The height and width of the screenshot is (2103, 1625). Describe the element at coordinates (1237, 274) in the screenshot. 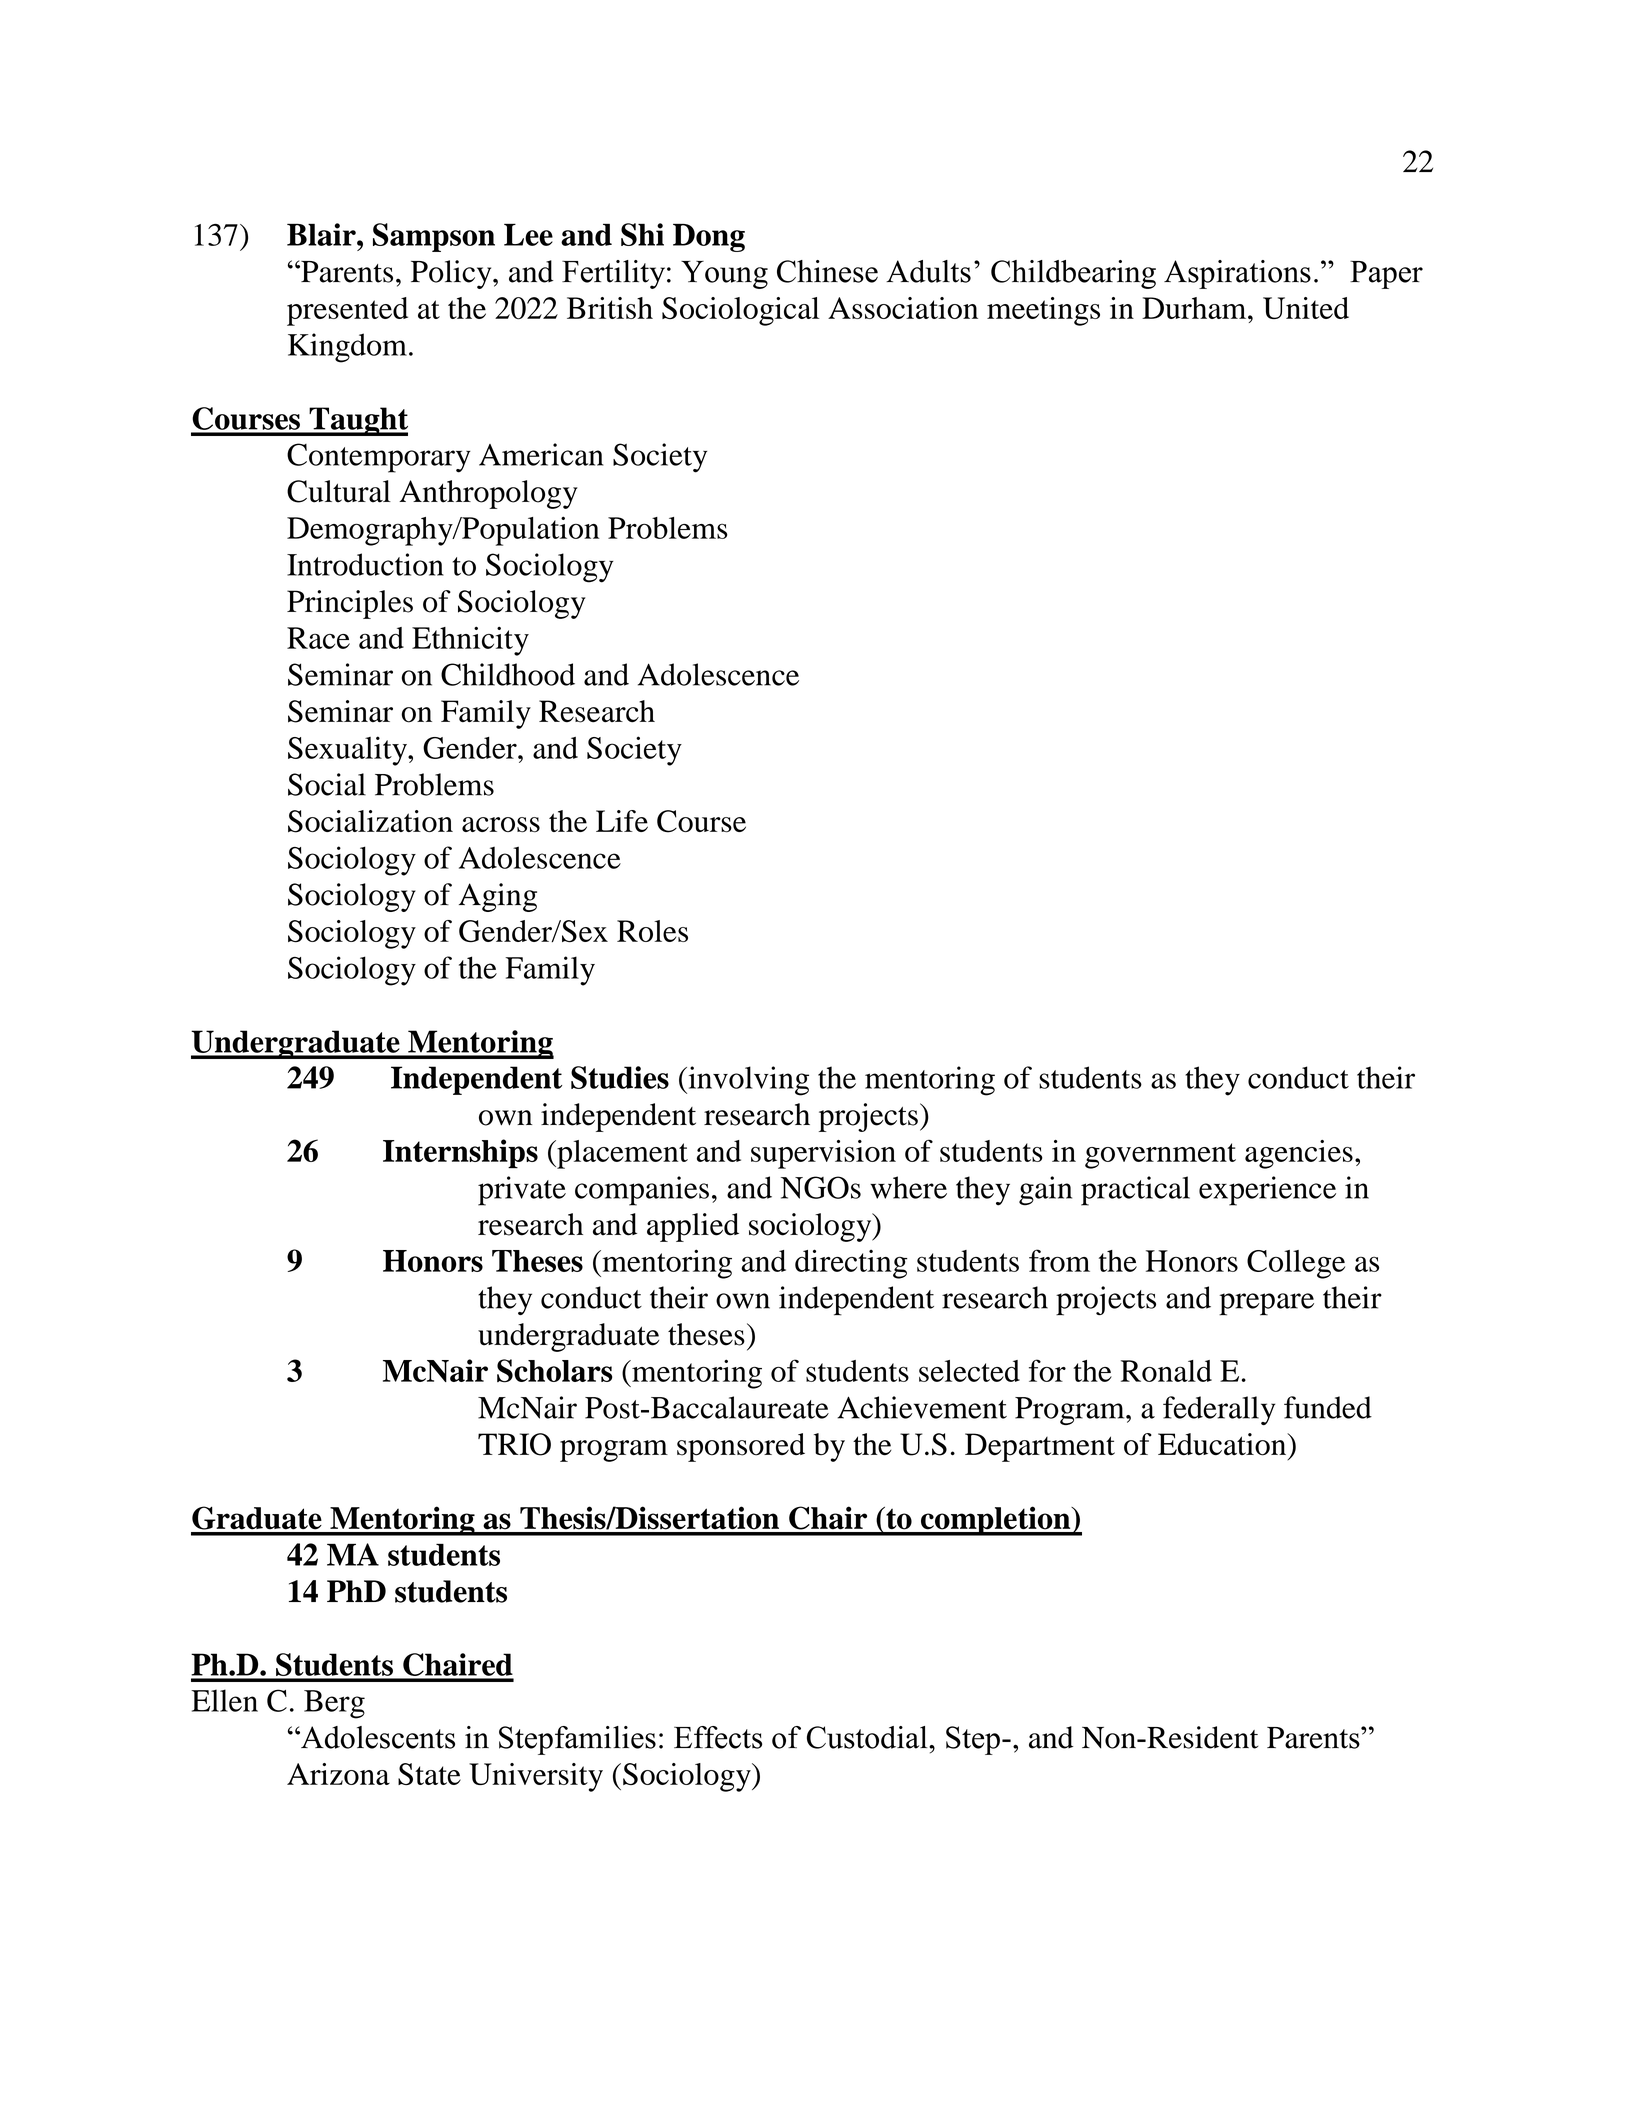

I see `Aspirations` at that location.
